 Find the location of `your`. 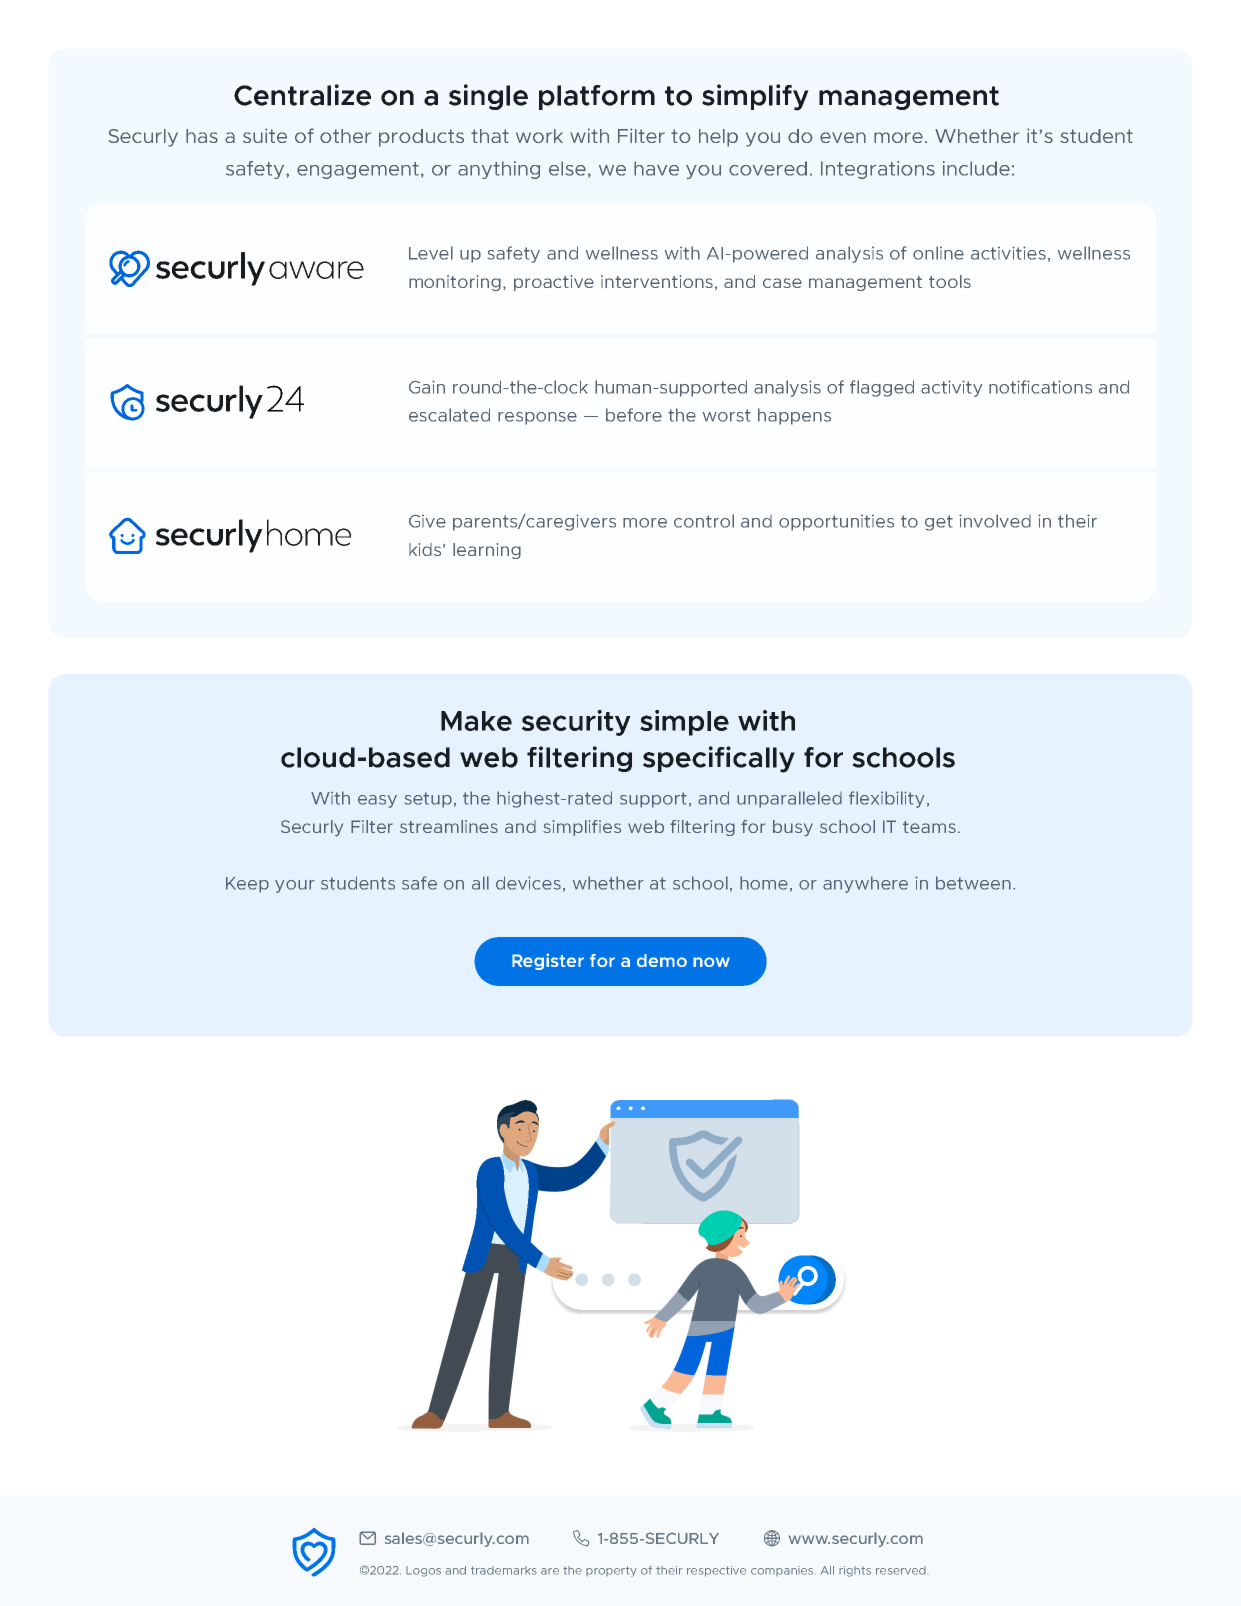

your is located at coordinates (295, 886).
